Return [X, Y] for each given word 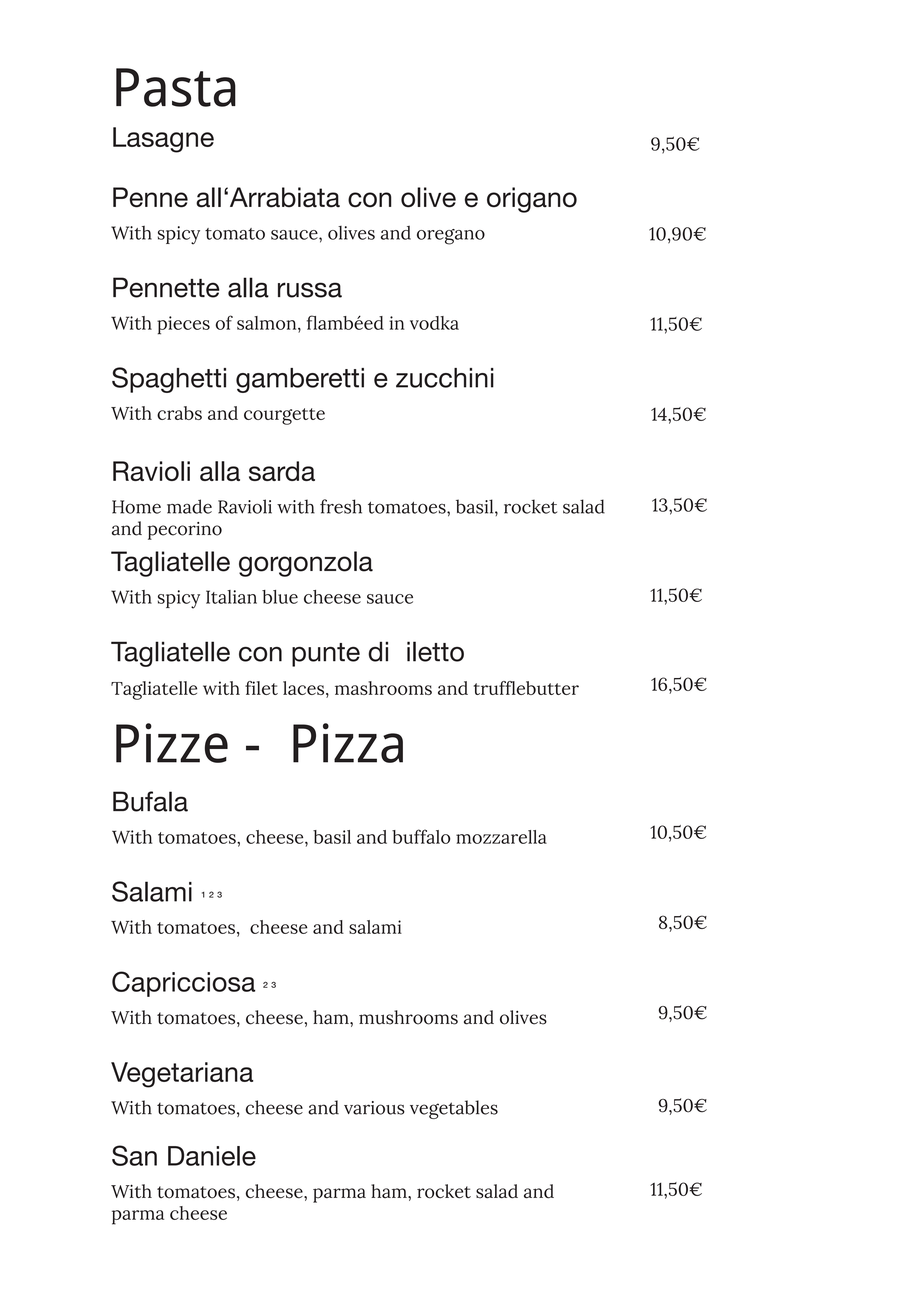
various [374, 1108]
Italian [231, 597]
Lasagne [163, 140]
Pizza [348, 743]
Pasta [176, 87]
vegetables [454, 1109]
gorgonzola [306, 564]
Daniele [212, 1156]
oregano [451, 237]
